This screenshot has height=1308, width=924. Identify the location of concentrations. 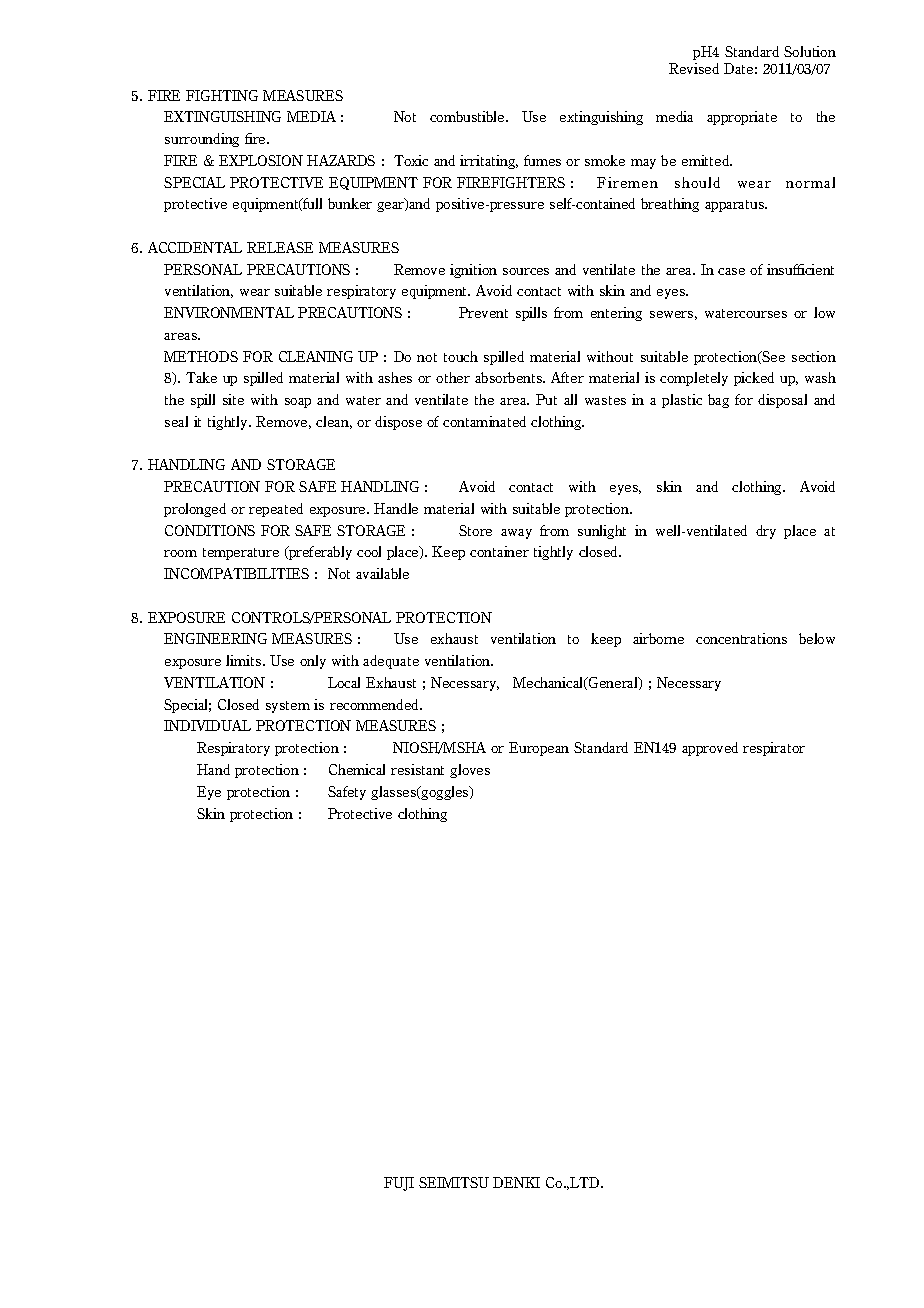
(741, 638).
